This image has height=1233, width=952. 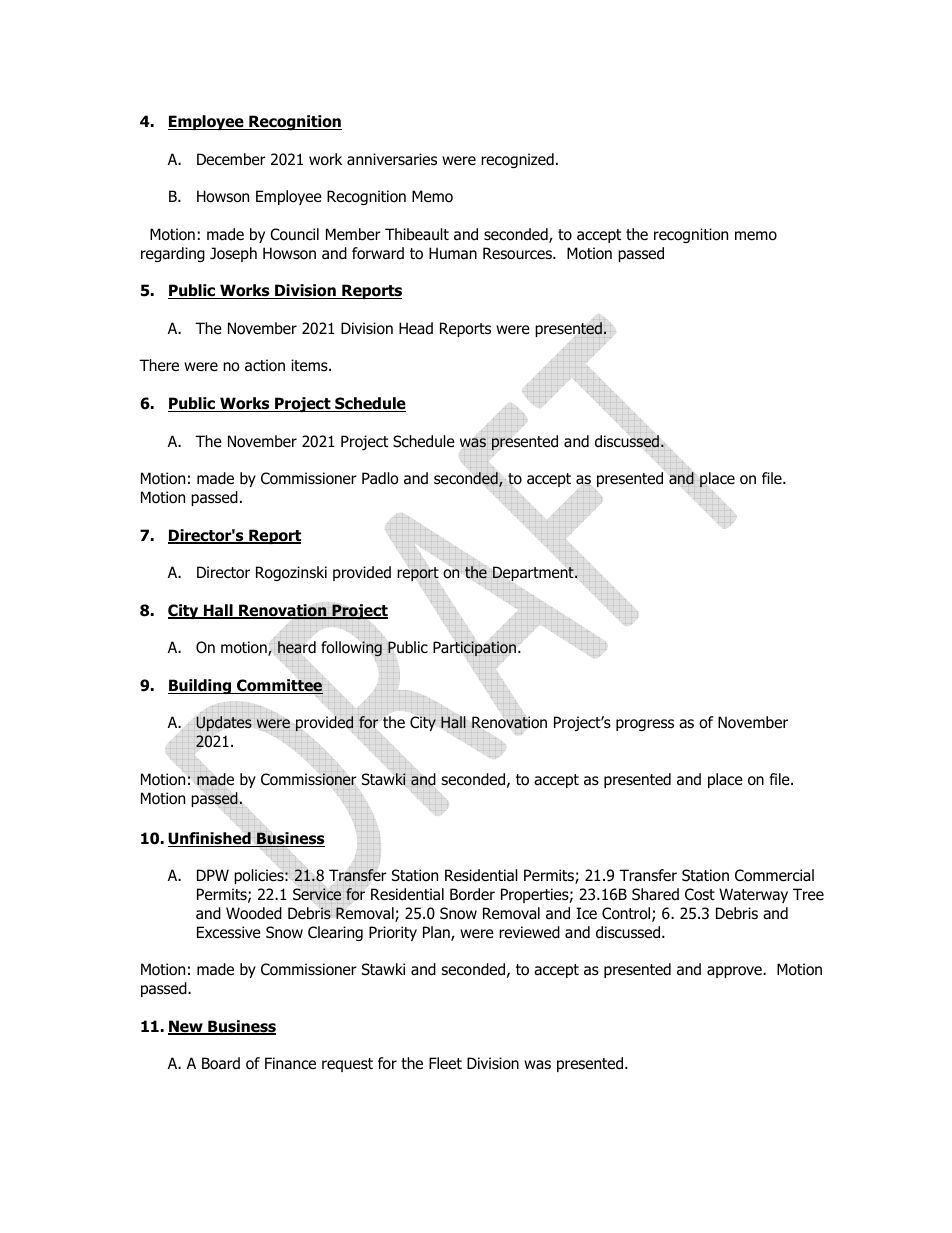 I want to click on Commercial, so click(x=774, y=875).
